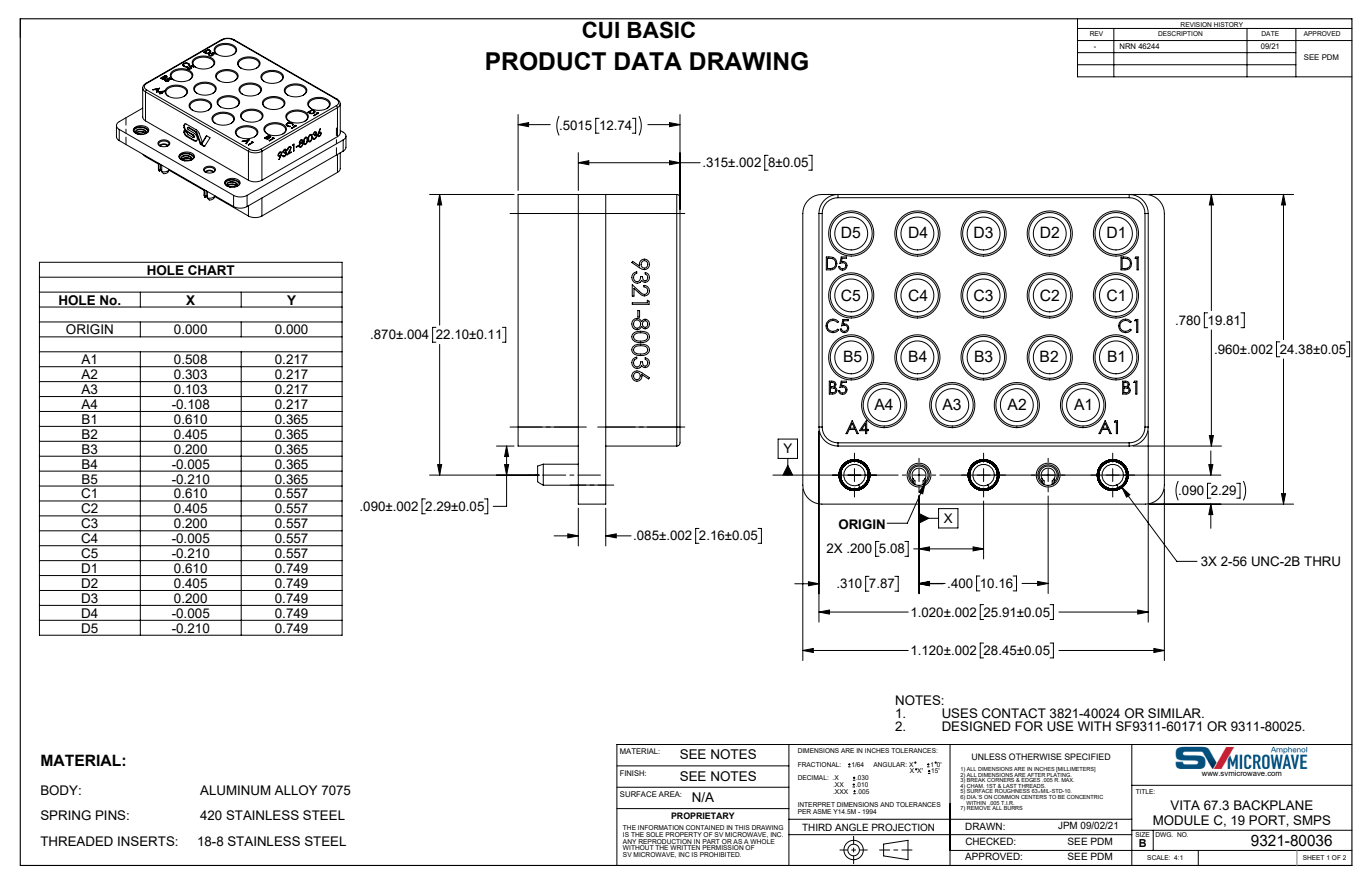 The image size is (1372, 887). What do you see at coordinates (819, 764) in the image?
I see `FRACTIONAL` at bounding box center [819, 764].
